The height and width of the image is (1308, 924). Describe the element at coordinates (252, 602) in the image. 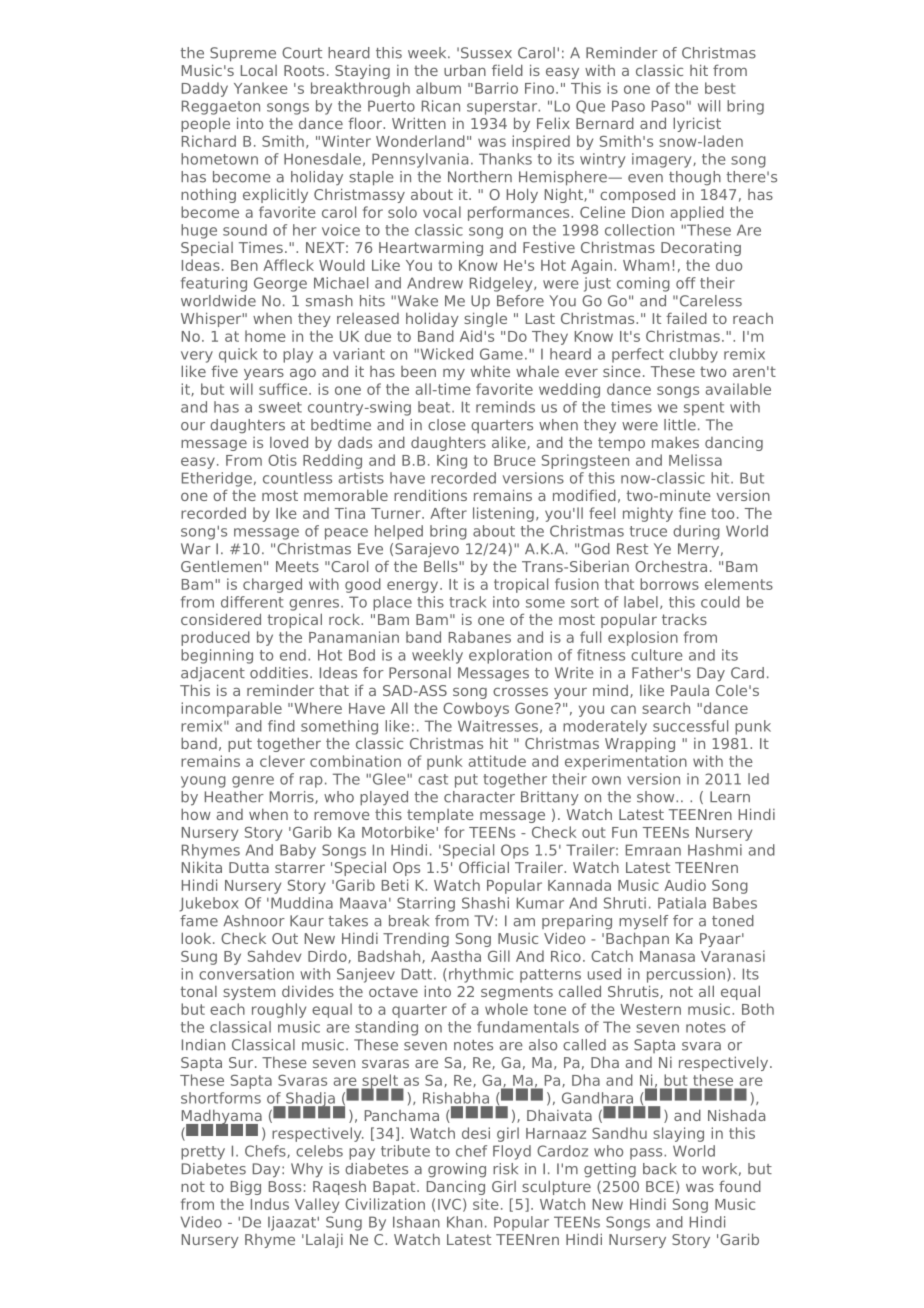

I see `different` at that location.
